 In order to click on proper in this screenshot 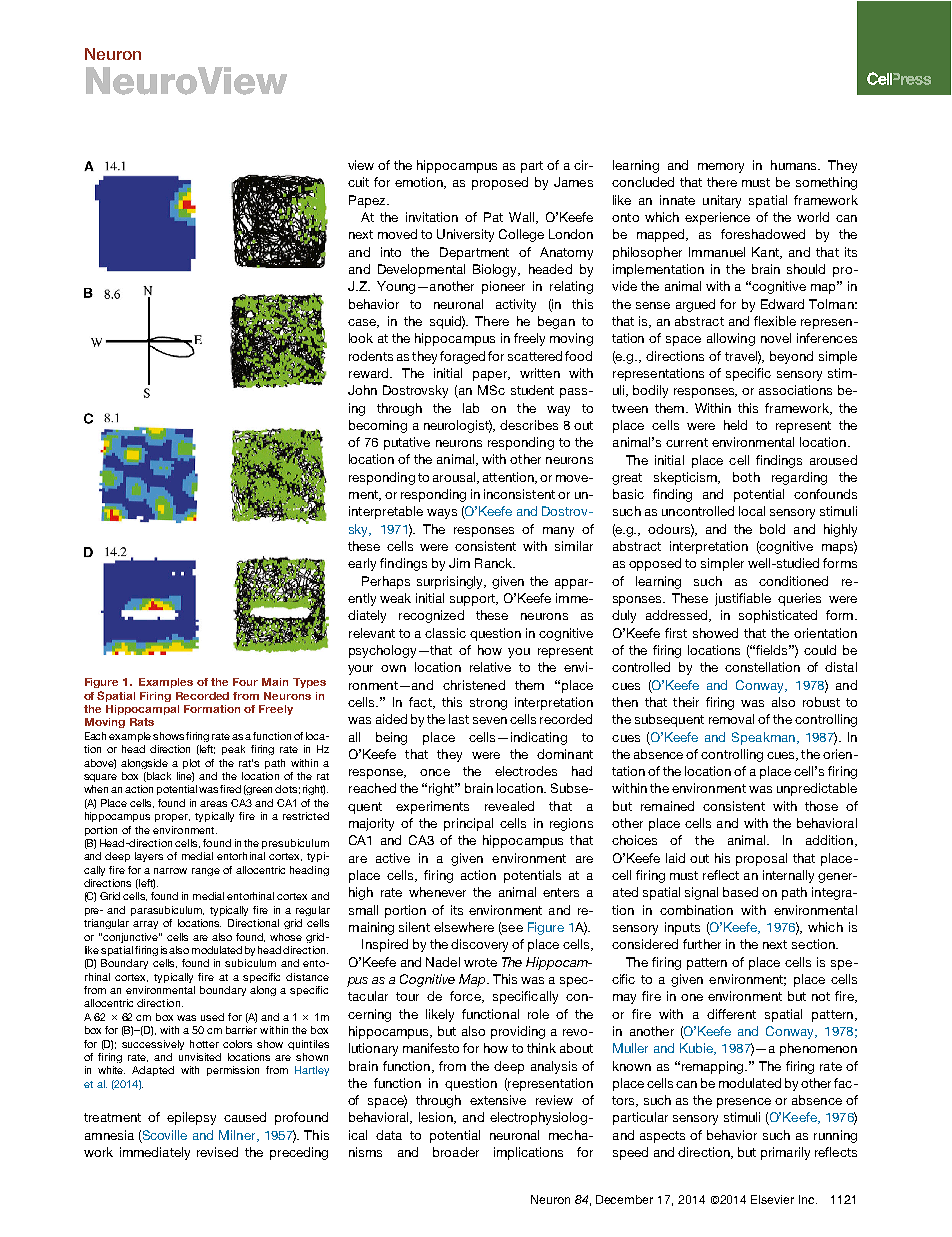, I will do `click(172, 818)`.
